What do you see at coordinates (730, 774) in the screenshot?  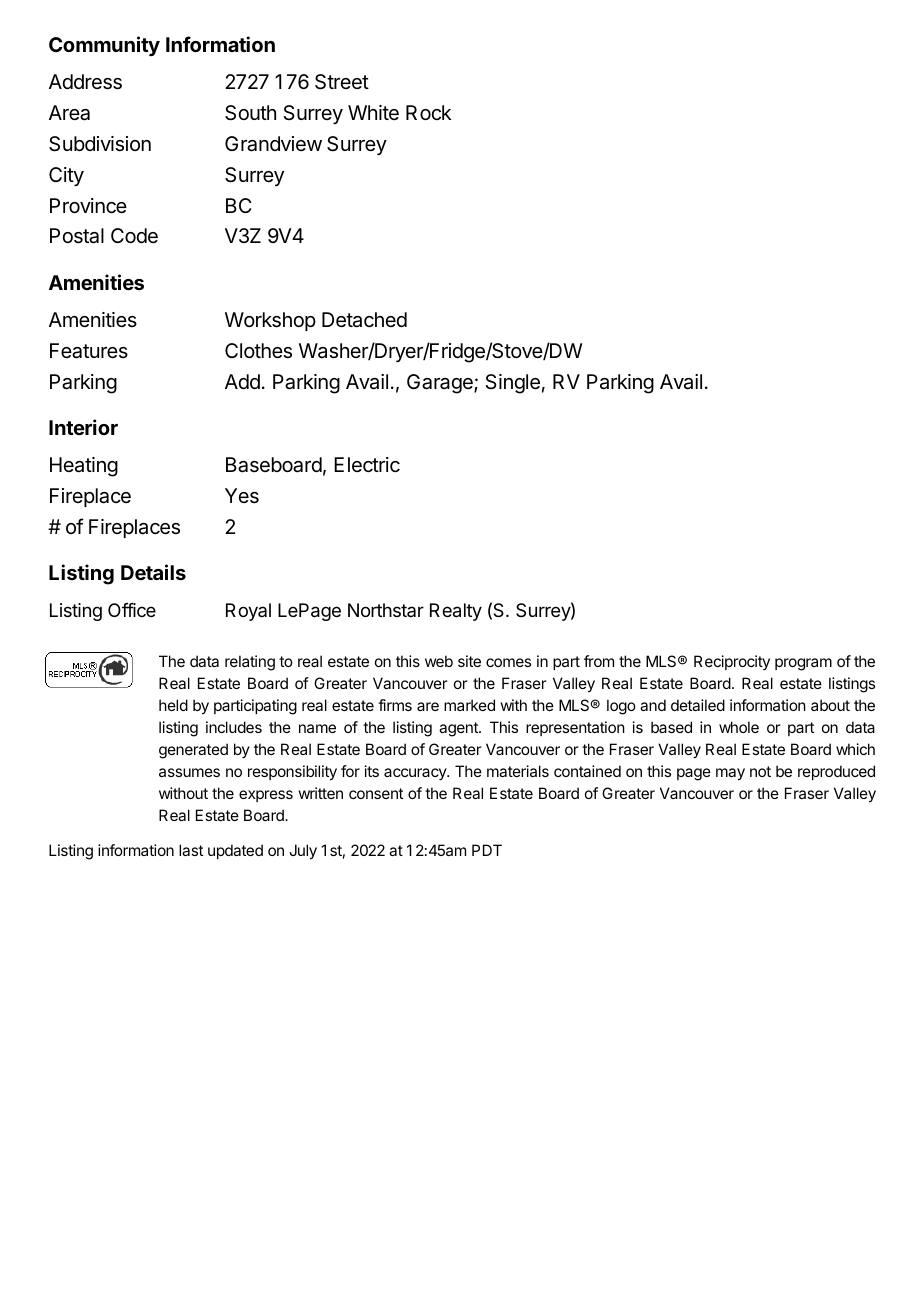 I see `may` at bounding box center [730, 774].
